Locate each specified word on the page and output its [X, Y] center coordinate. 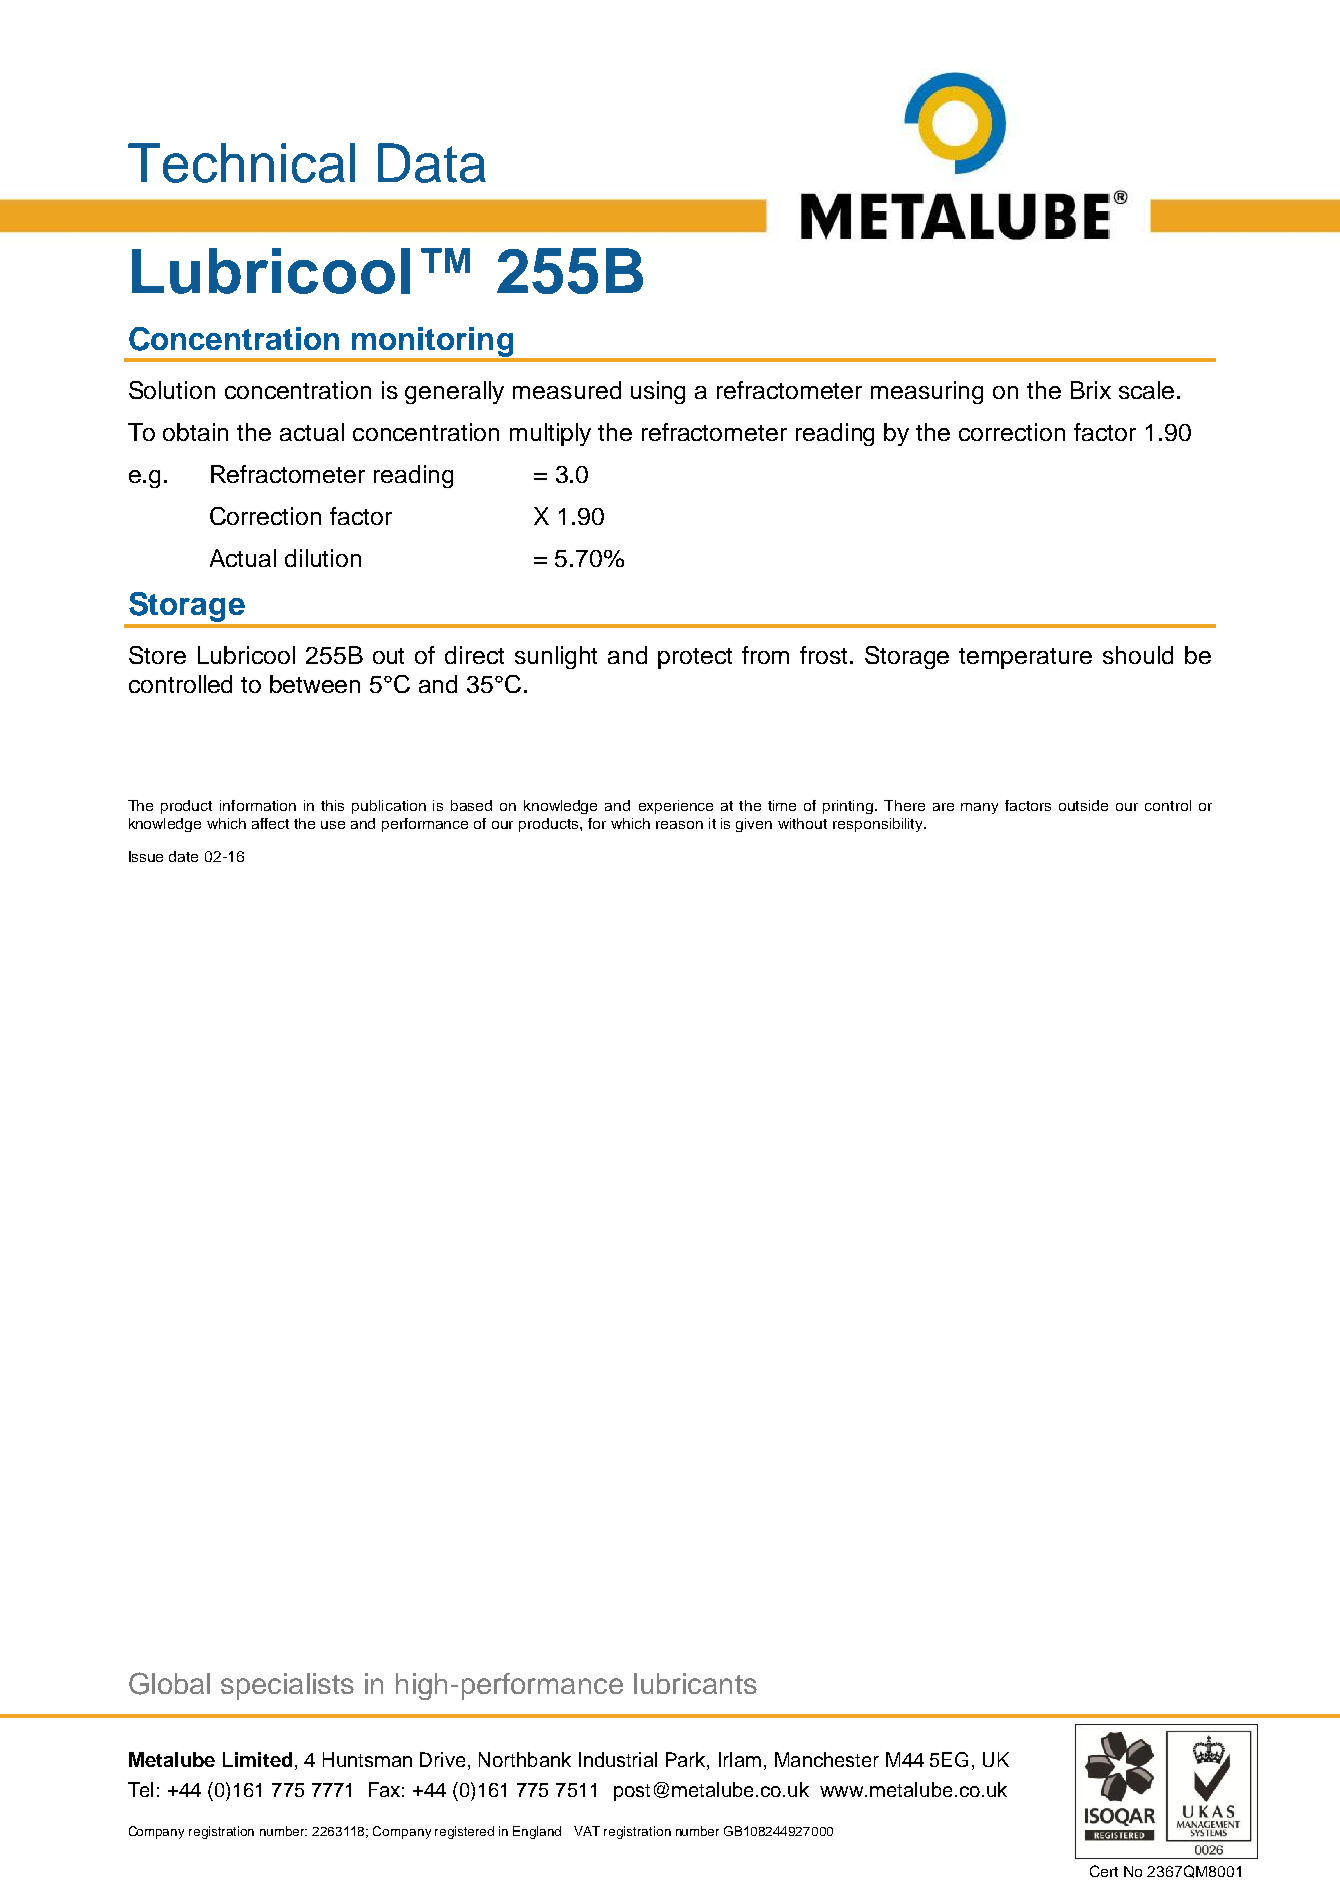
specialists [287, 1686]
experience [676, 807]
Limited [257, 1759]
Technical [241, 163]
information [258, 805]
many [979, 808]
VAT [587, 1831]
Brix [1091, 390]
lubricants [695, 1683]
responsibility [879, 825]
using [658, 392]
